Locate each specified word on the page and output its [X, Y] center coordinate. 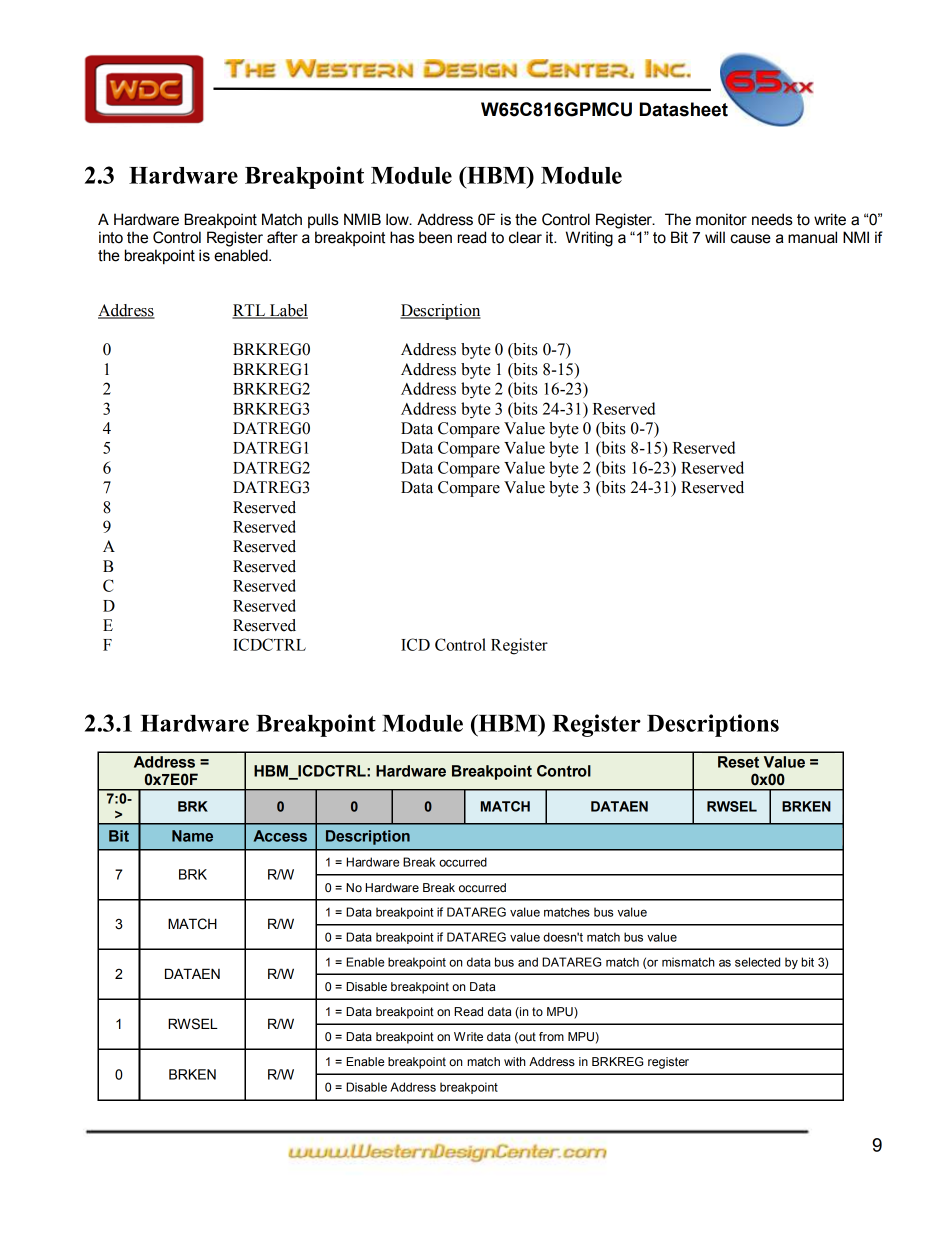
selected [757, 962]
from [551, 1036]
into [111, 237]
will [715, 237]
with [515, 1062]
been [435, 237]
